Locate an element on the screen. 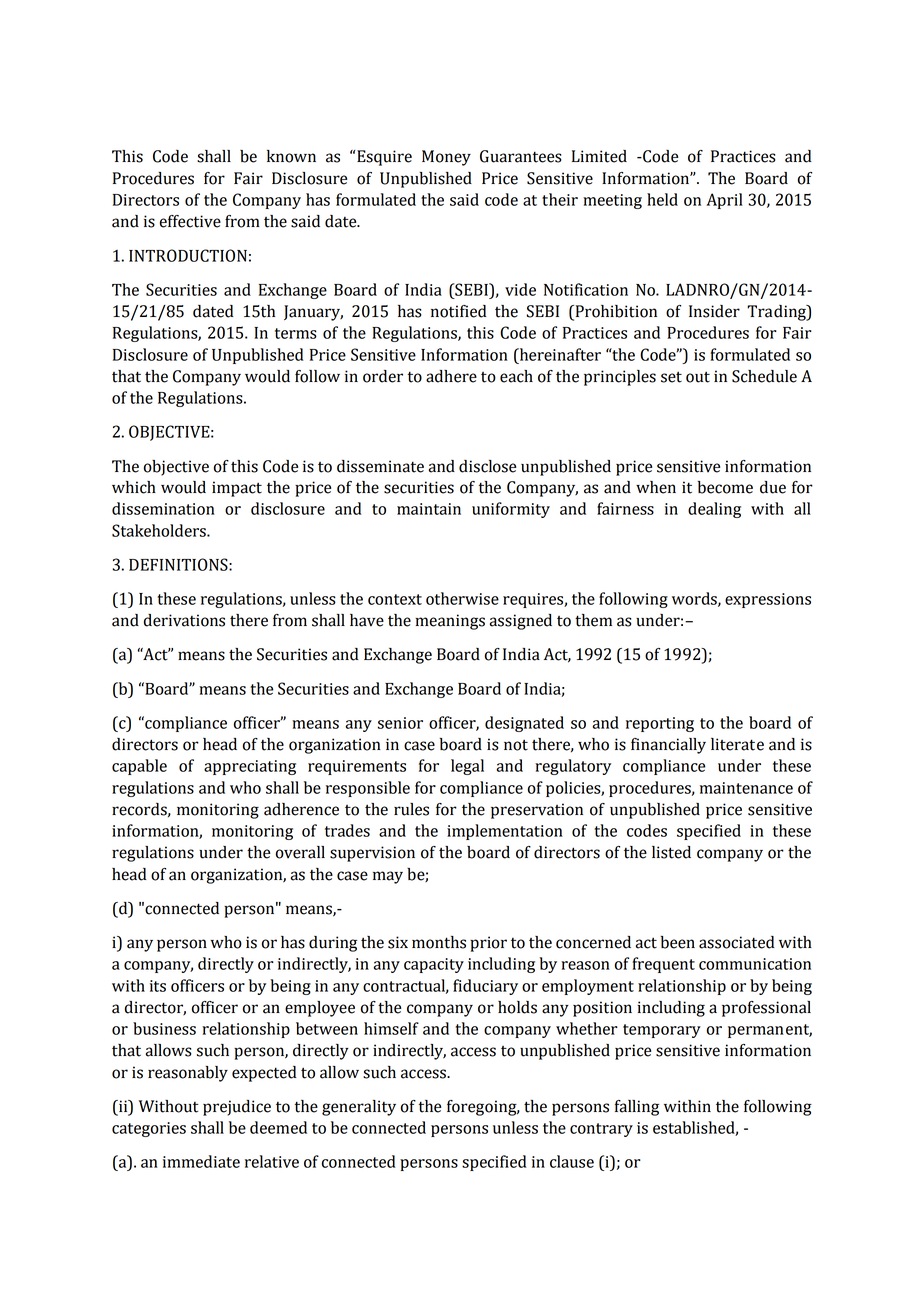  meanings is located at coordinates (450, 622).
